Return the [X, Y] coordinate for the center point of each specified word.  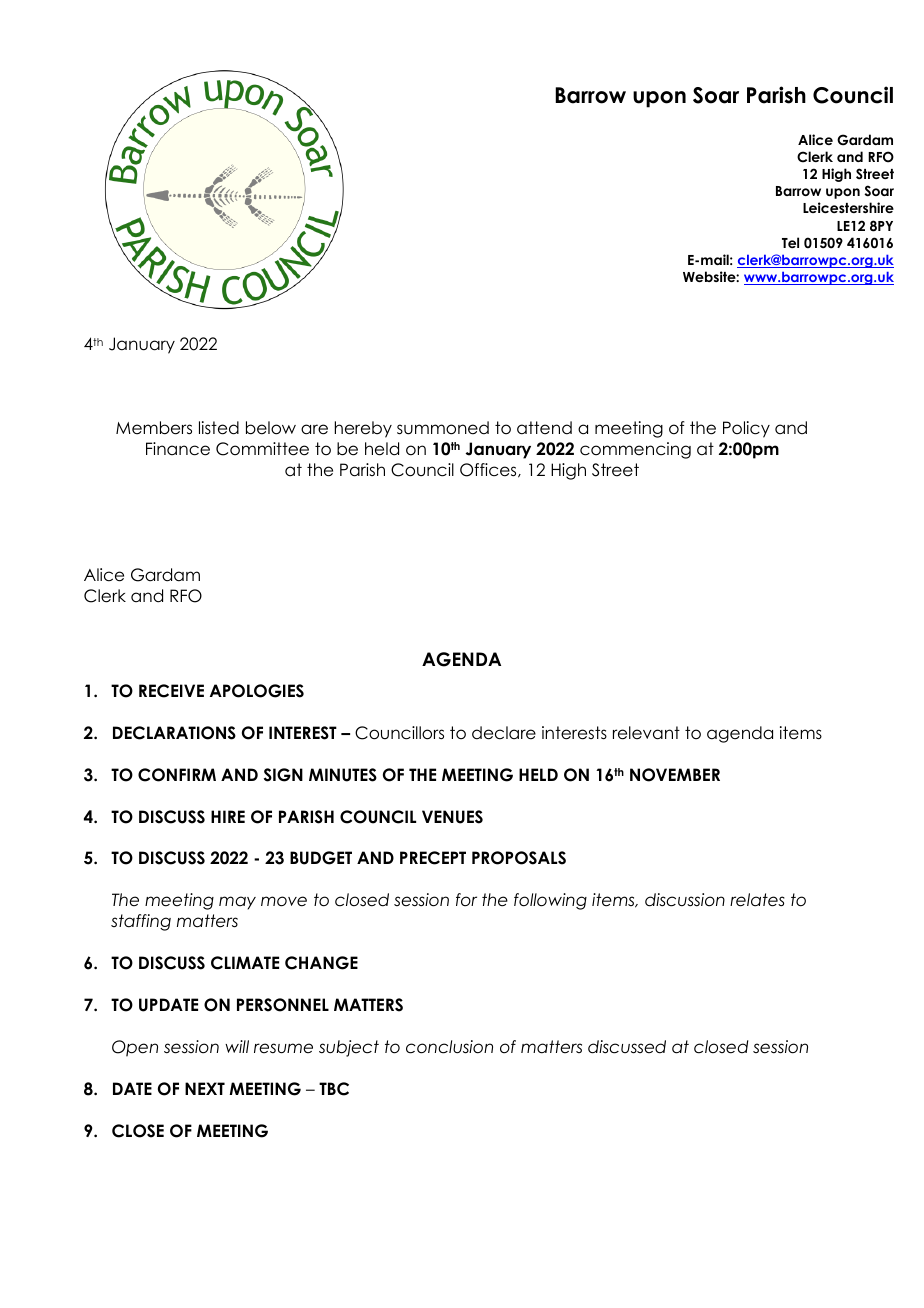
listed [219, 428]
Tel [790, 242]
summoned [443, 428]
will [237, 1046]
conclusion [449, 1047]
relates [757, 900]
